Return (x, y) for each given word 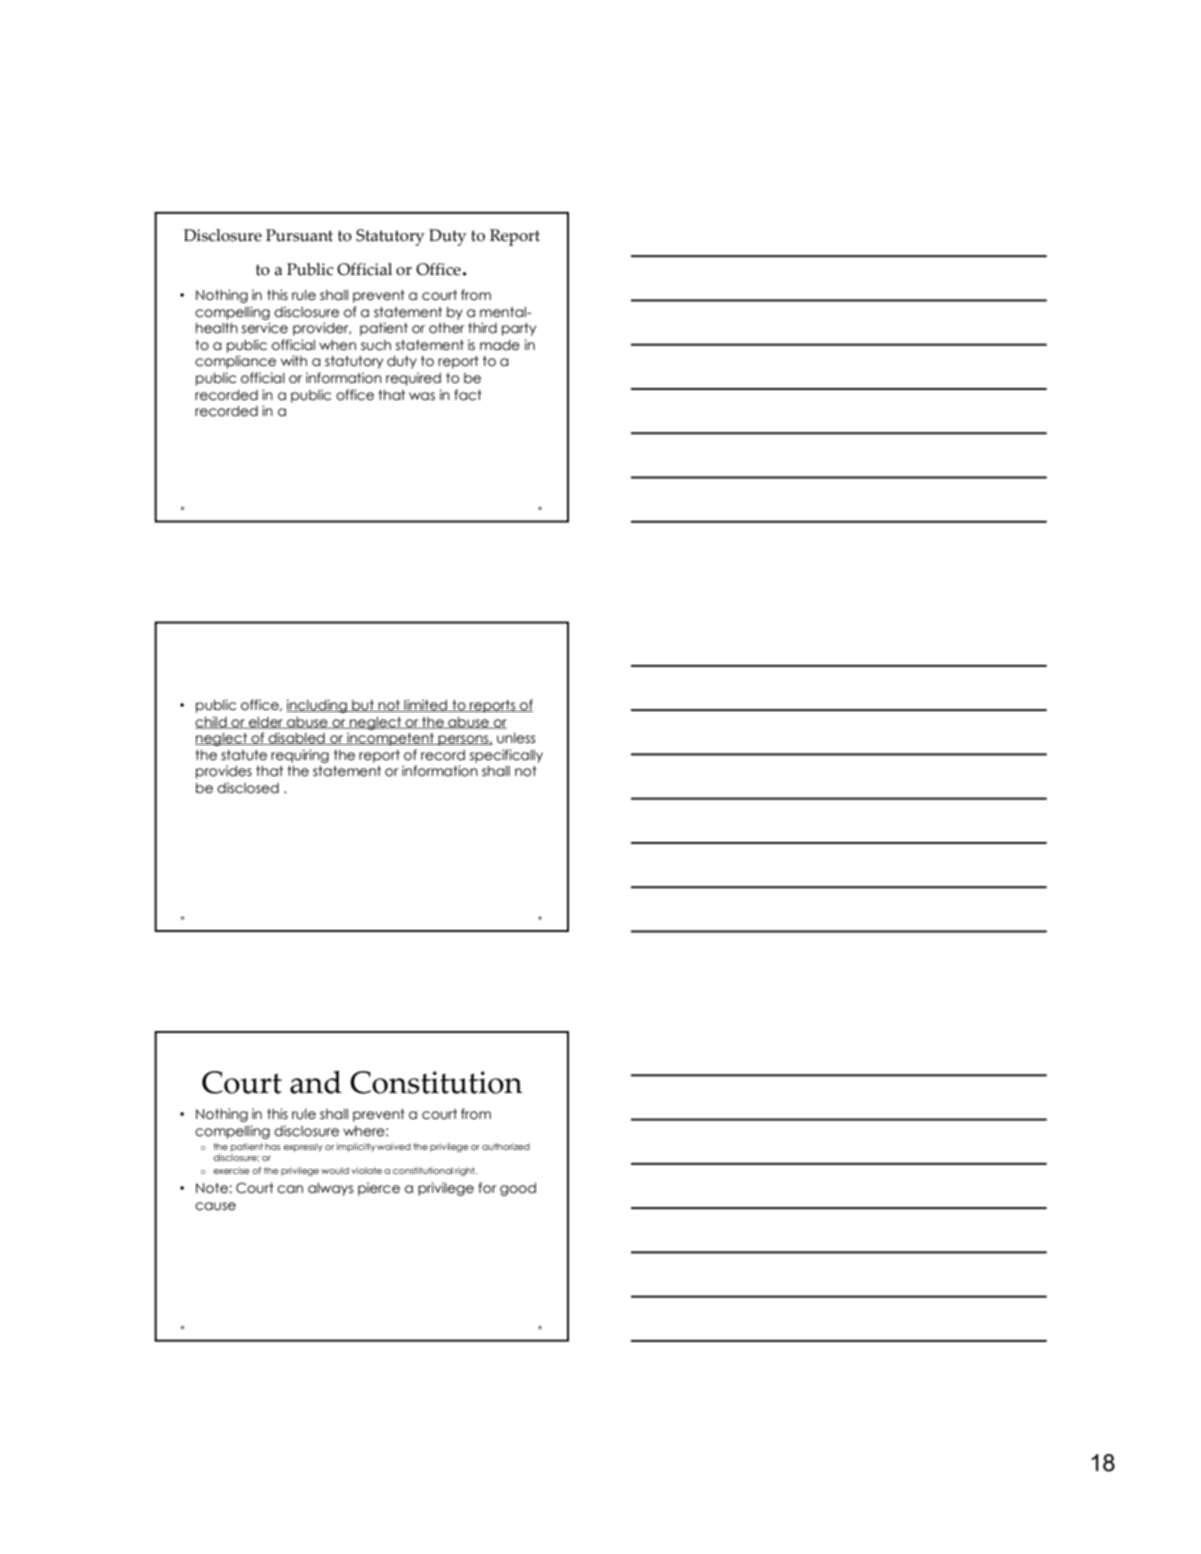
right (466, 1171)
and (316, 1082)
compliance (235, 362)
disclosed (248, 788)
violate (368, 1170)
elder (266, 723)
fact (468, 395)
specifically (506, 756)
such (376, 345)
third (482, 328)
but (363, 706)
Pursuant (299, 235)
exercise (231, 1170)
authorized (506, 1146)
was (422, 396)
